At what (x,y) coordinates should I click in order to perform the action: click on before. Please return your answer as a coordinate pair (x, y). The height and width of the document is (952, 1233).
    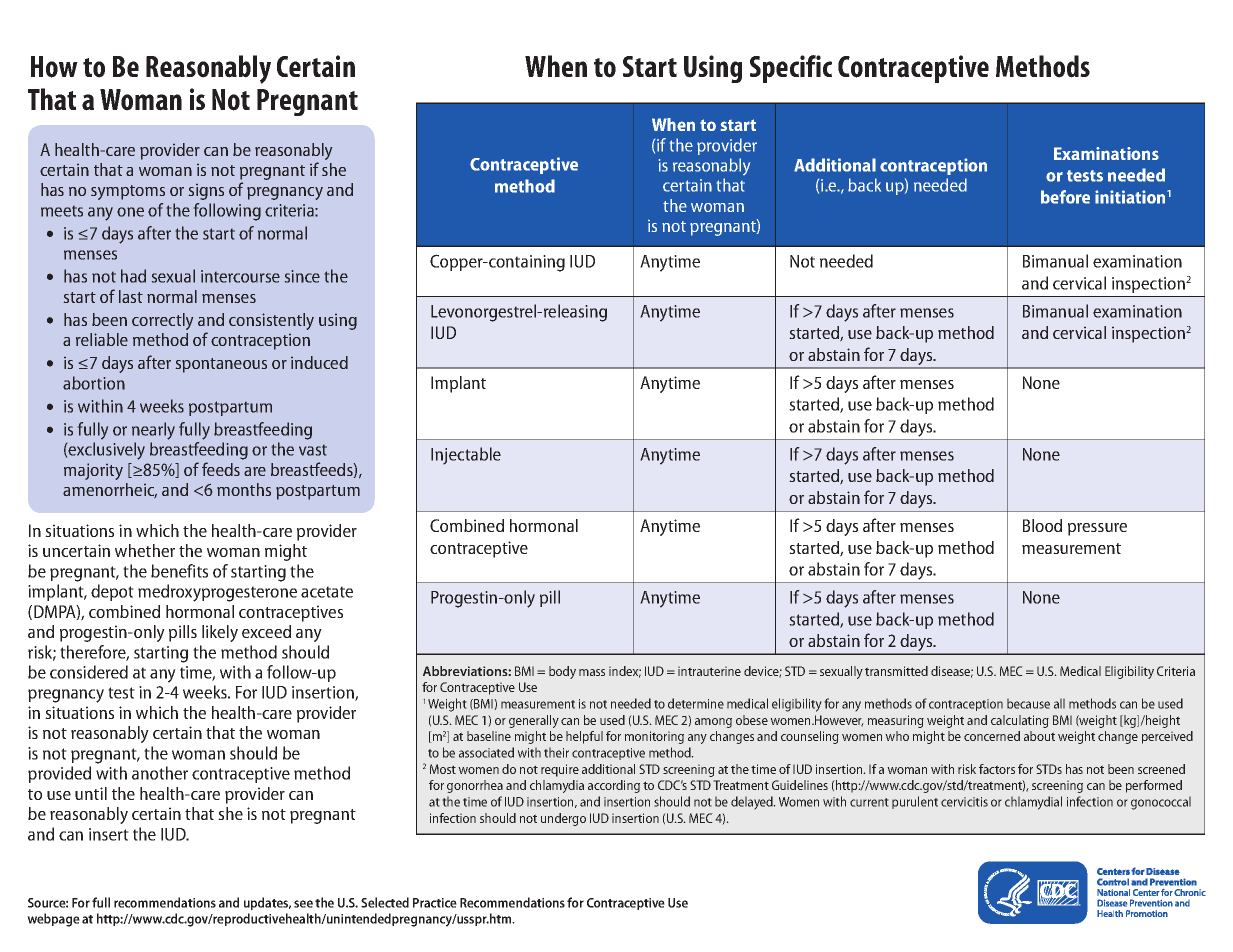
    Looking at the image, I should click on (1065, 197).
